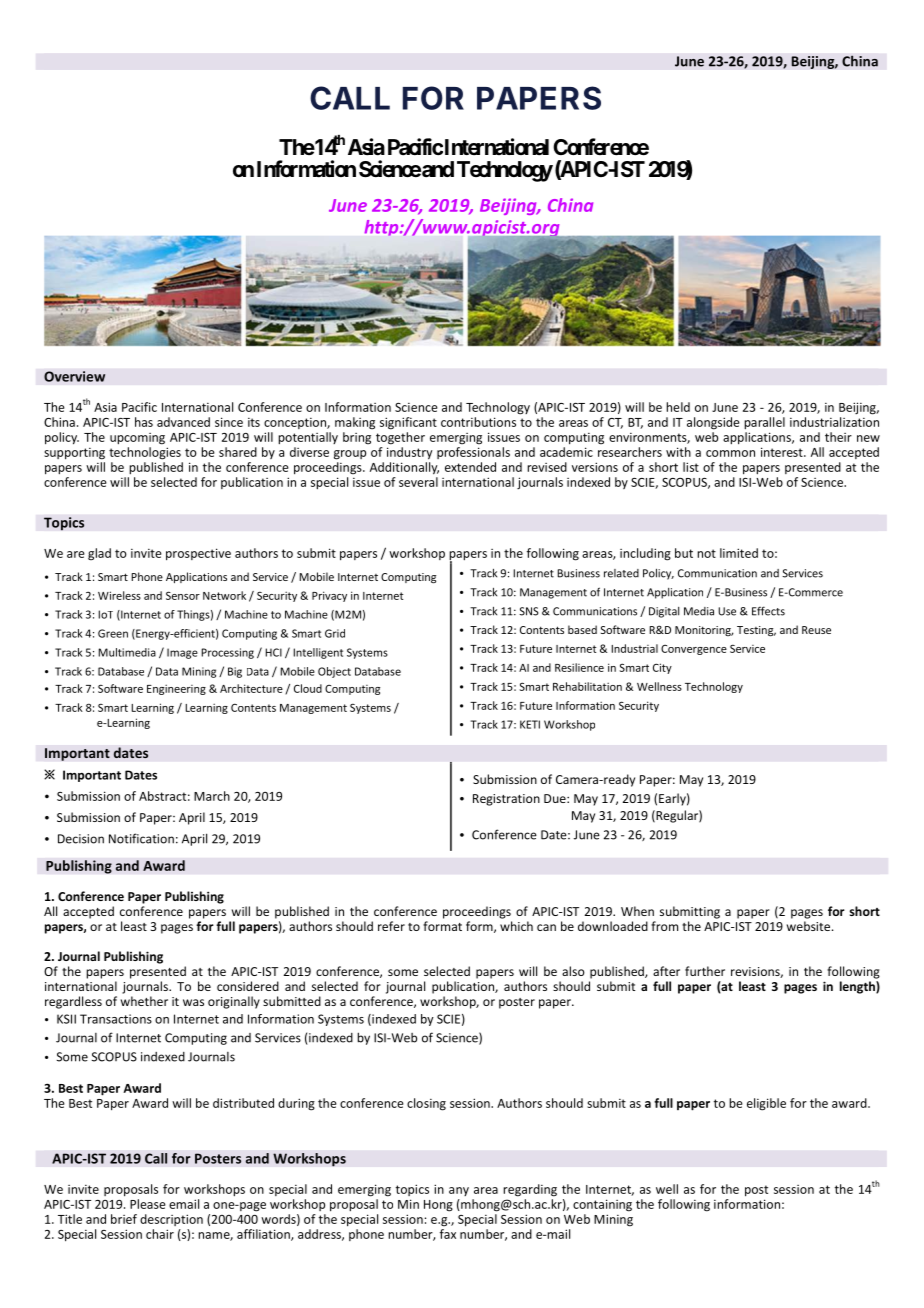  Describe the element at coordinates (478, 422) in the screenshot. I see `contributions` at that location.
